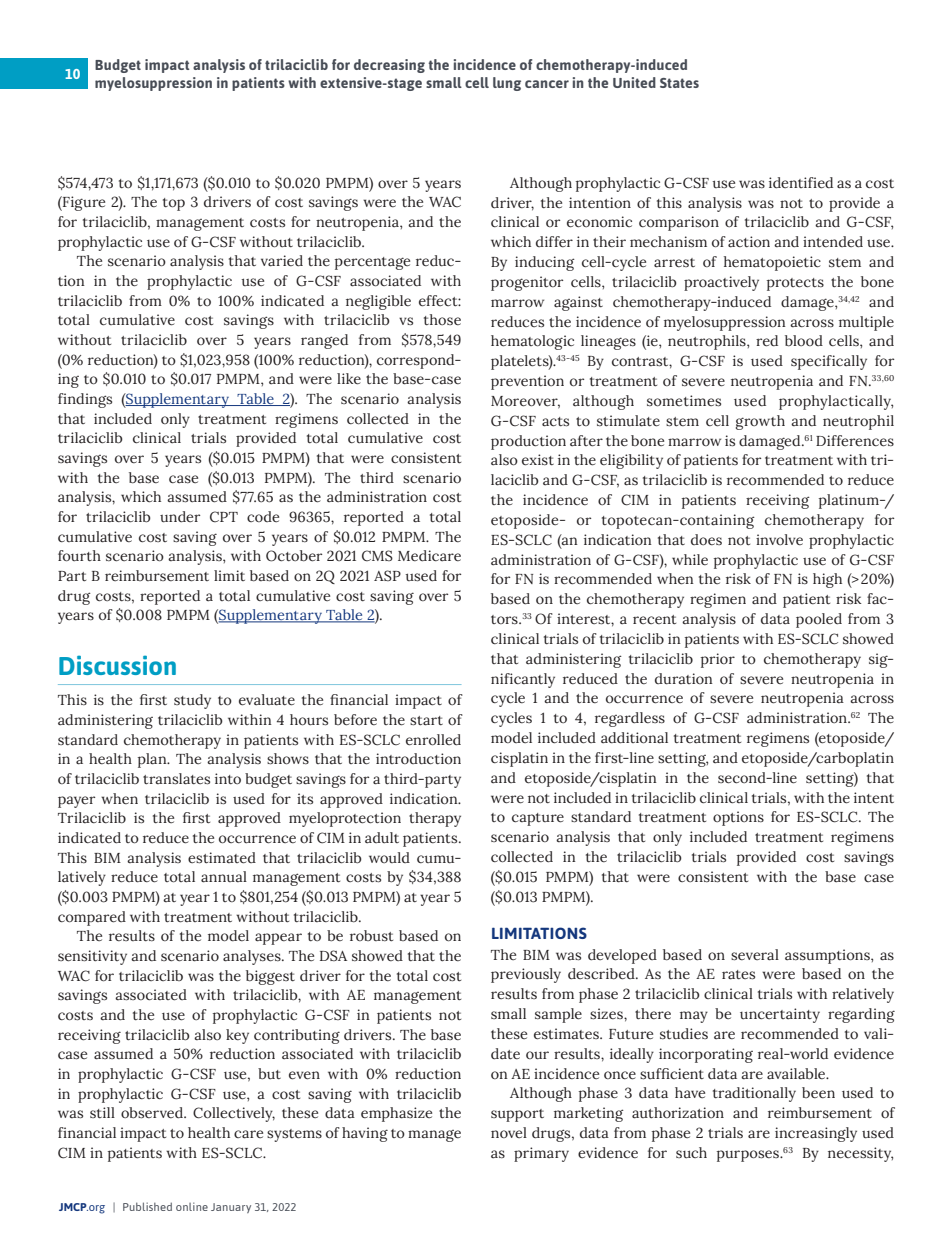  I want to click on Figure, so click(83, 203).
